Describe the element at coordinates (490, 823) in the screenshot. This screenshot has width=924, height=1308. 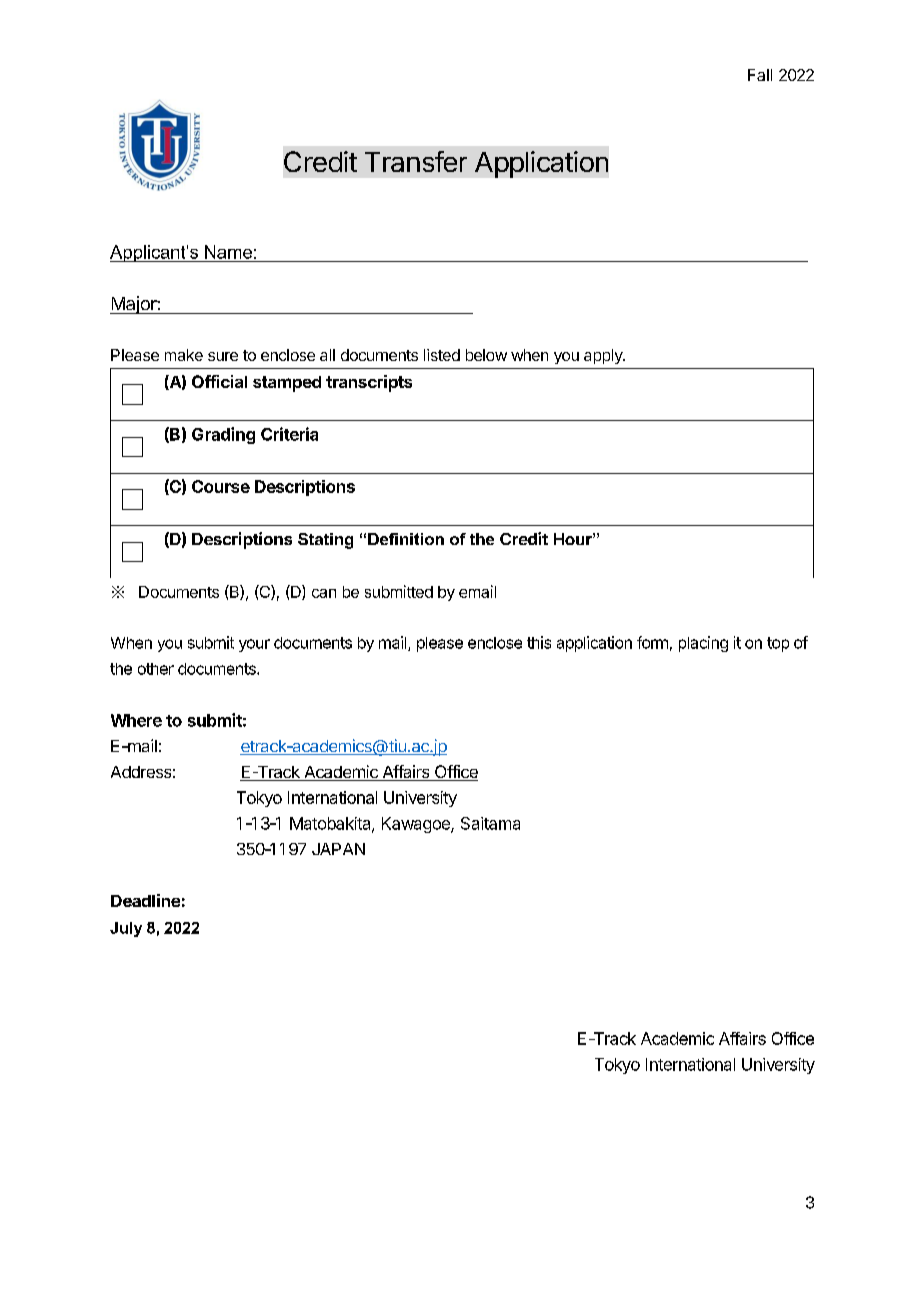
I see `Saitama` at that location.
